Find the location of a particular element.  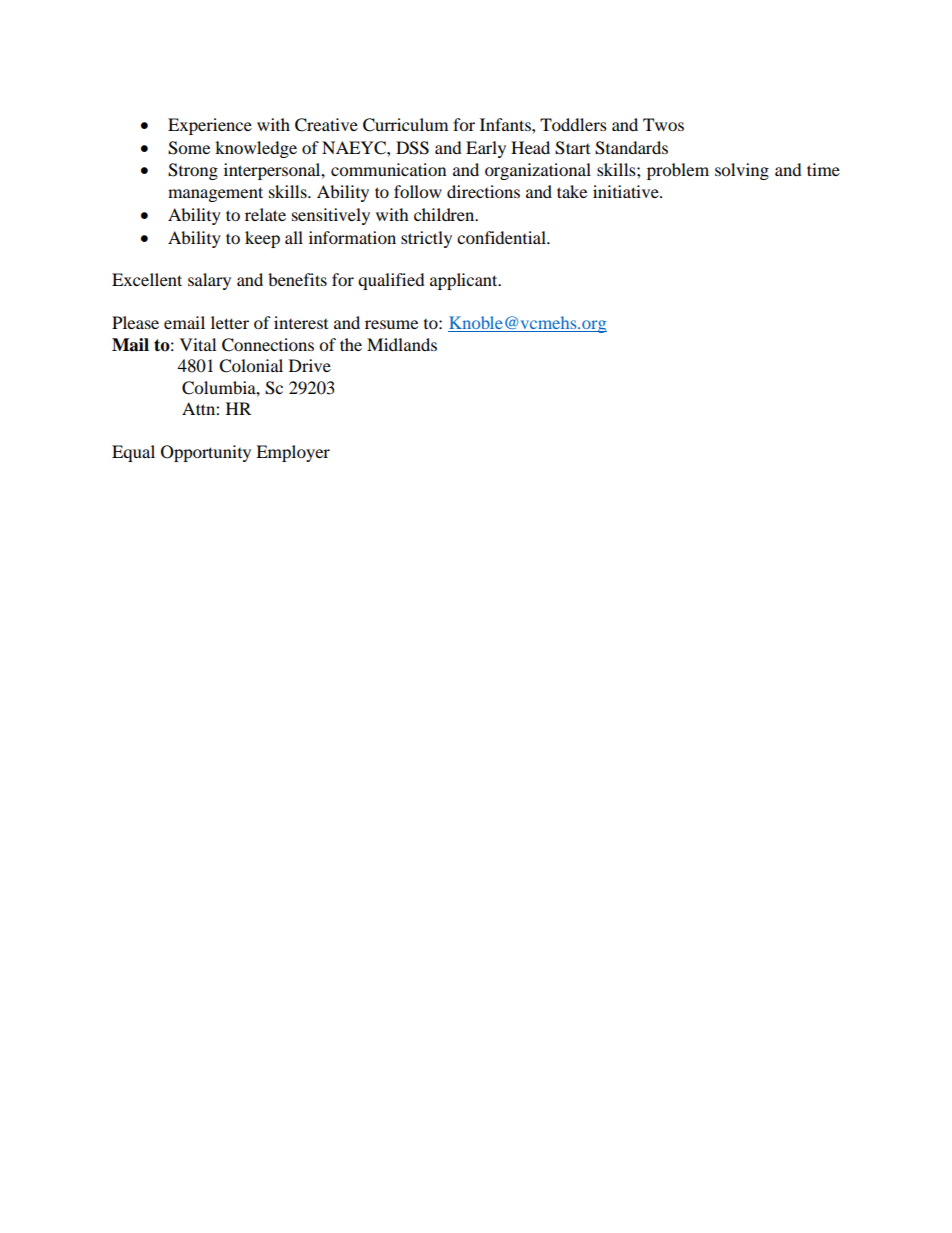

Experience is located at coordinates (210, 126).
